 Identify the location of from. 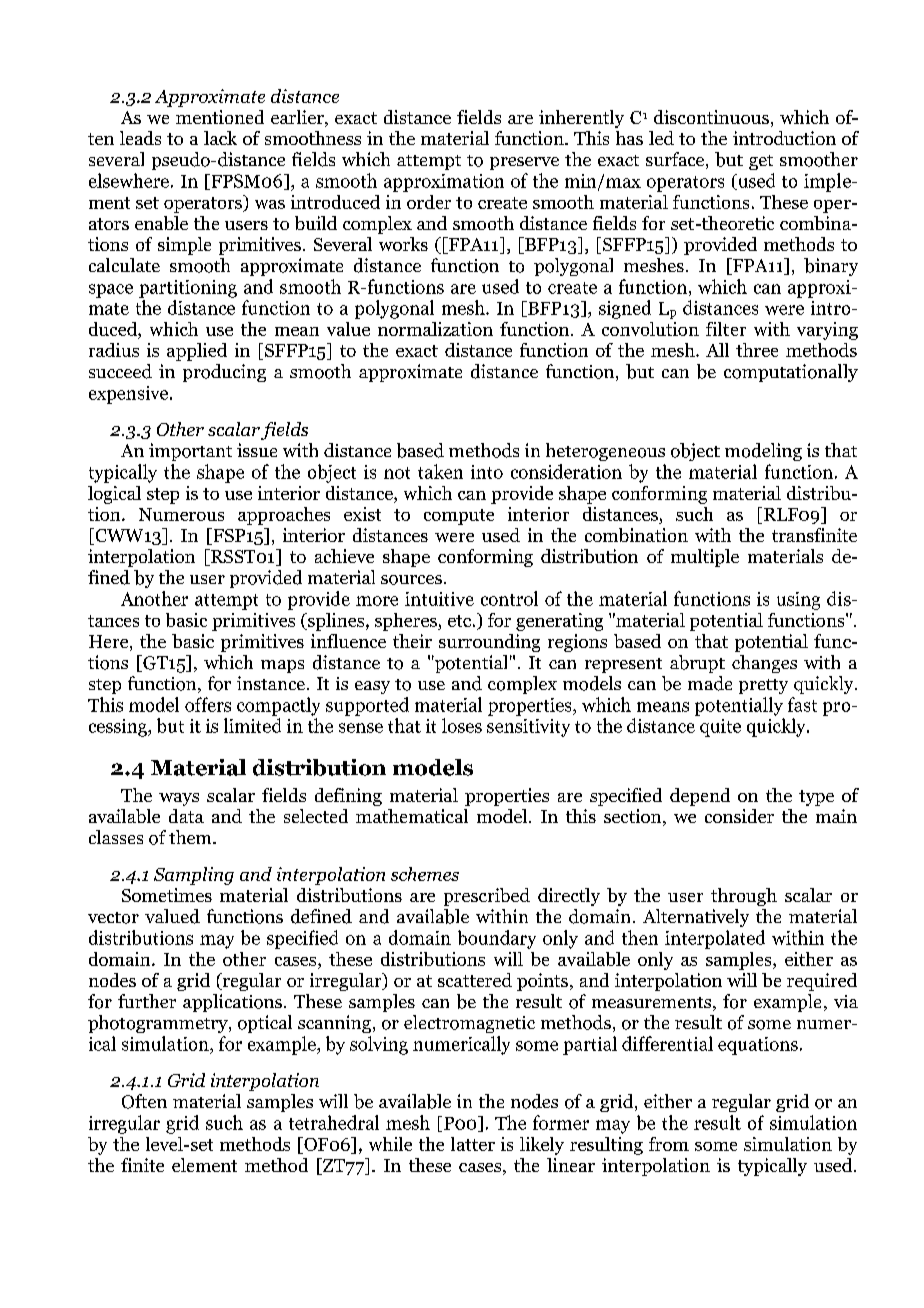
(669, 1144).
